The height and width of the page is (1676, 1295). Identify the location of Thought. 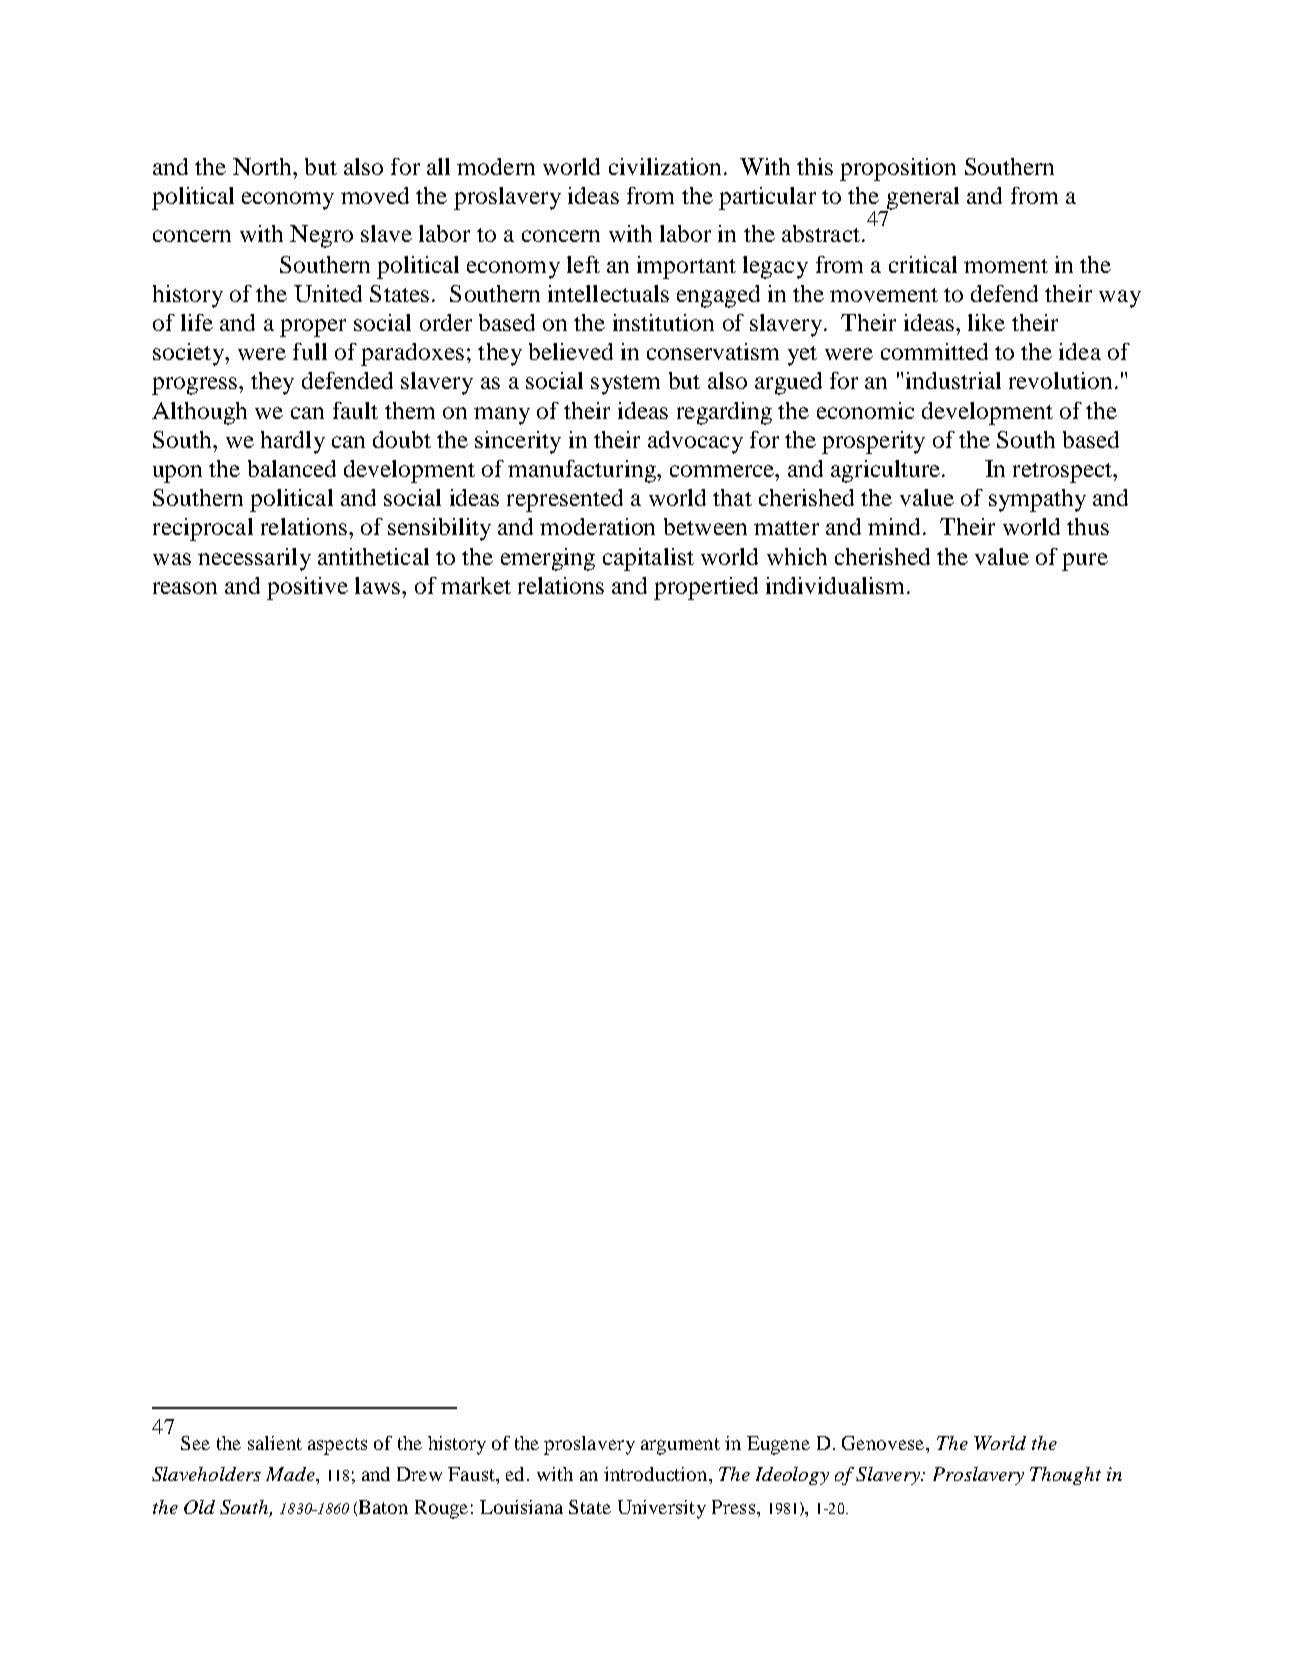
(1065, 1476).
